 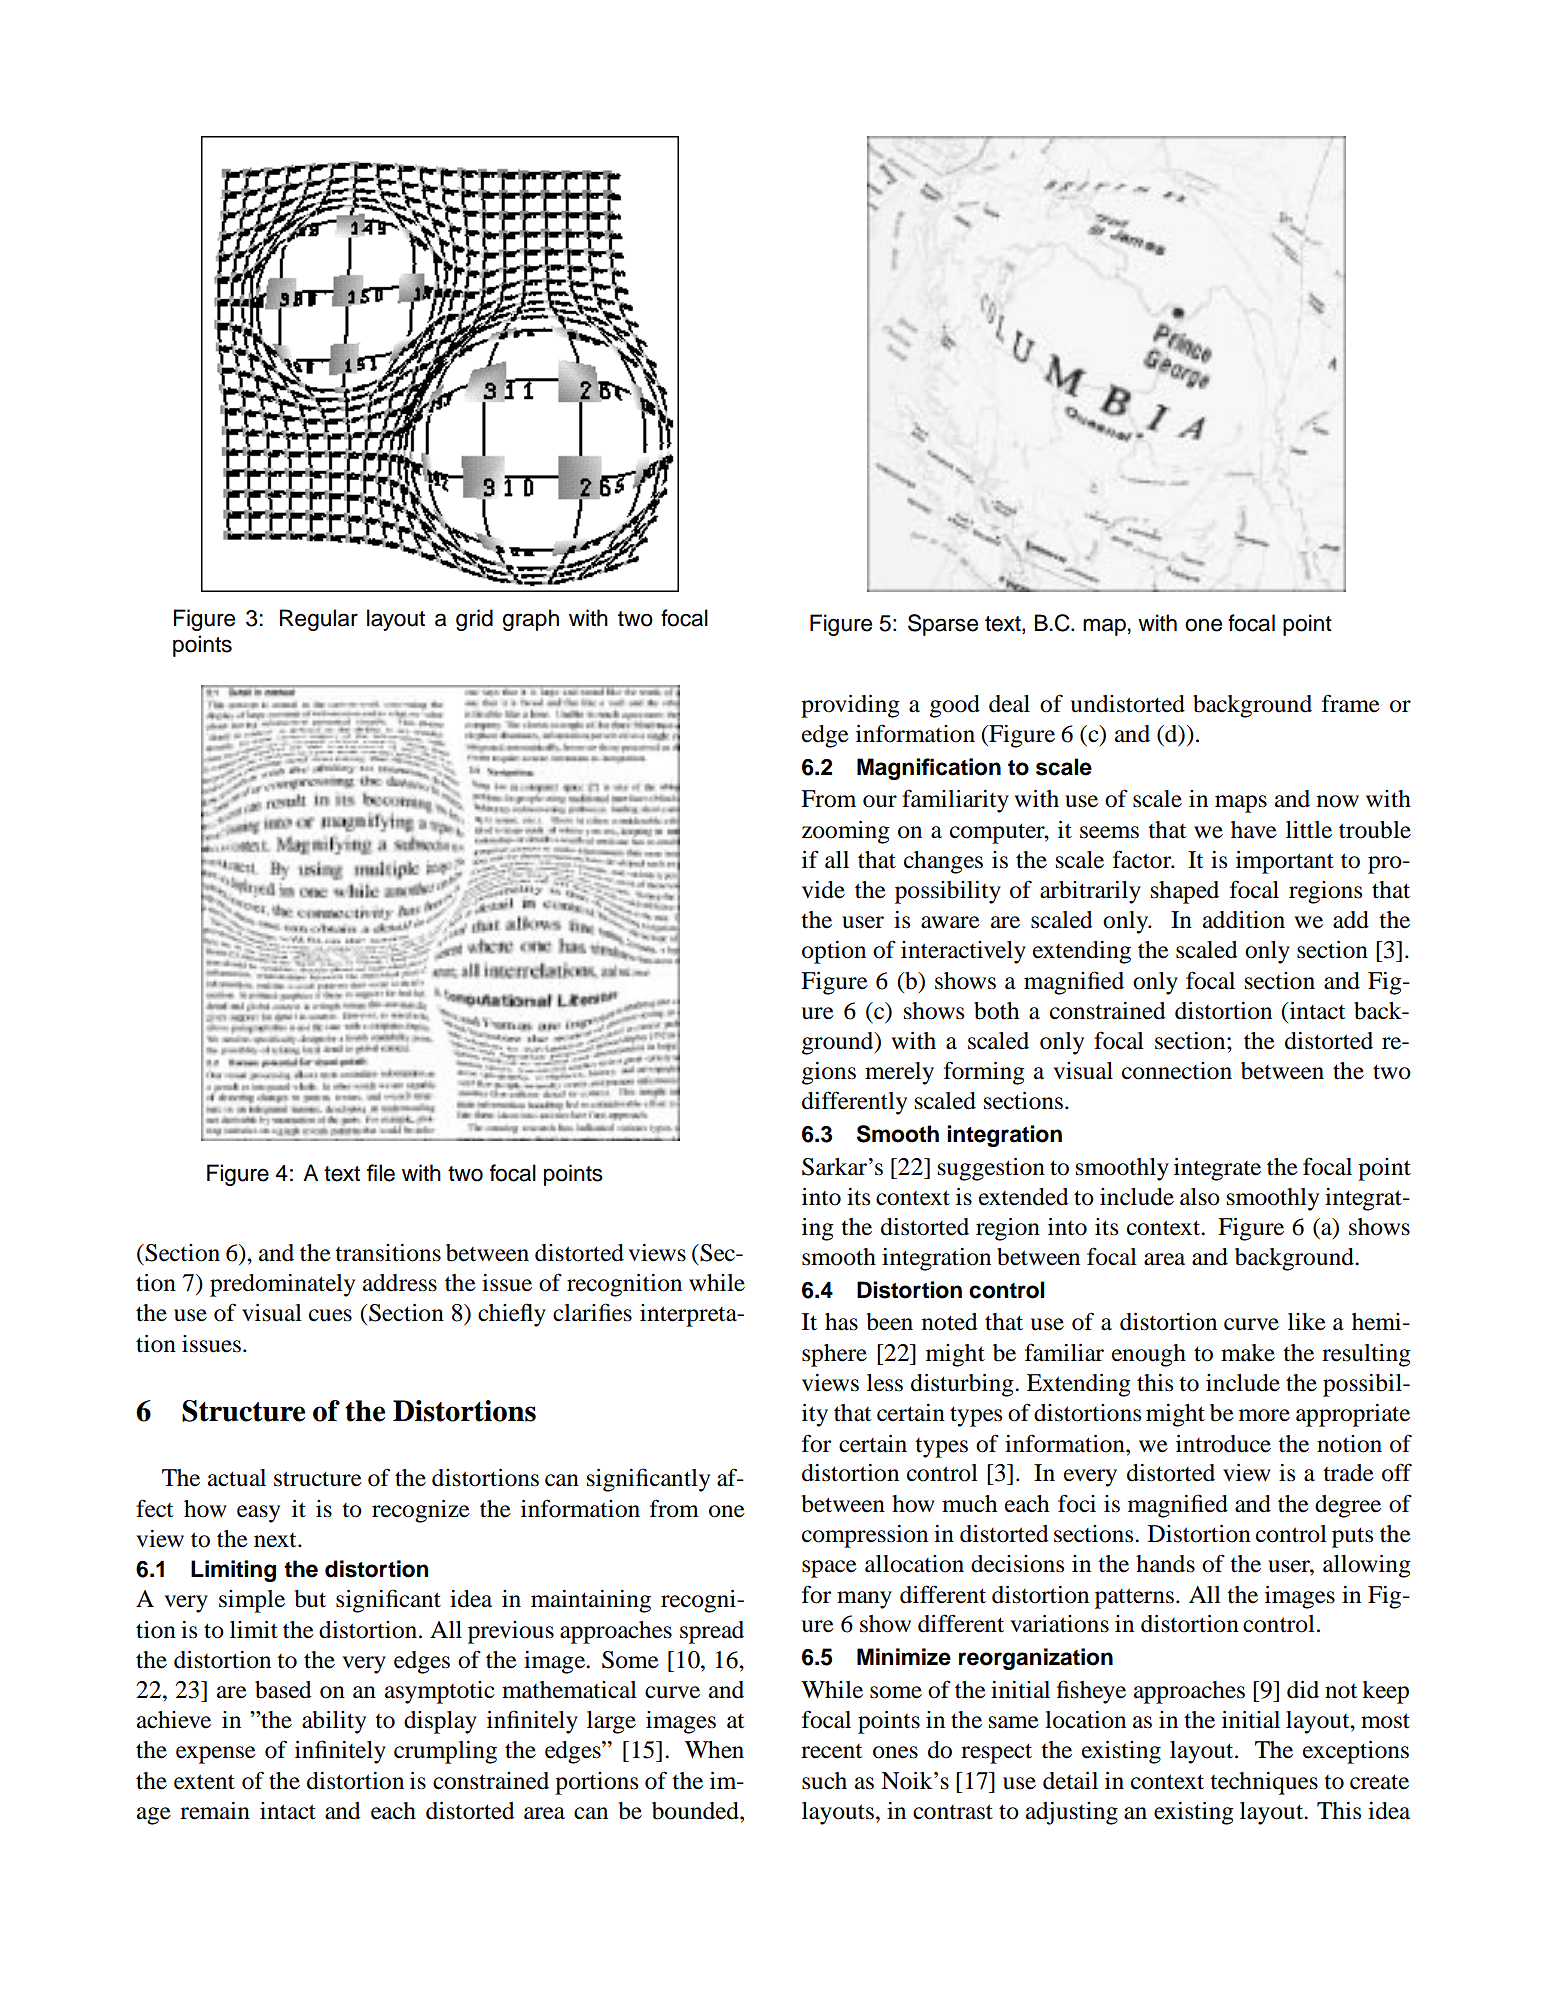 I want to click on ability, so click(x=334, y=1722).
